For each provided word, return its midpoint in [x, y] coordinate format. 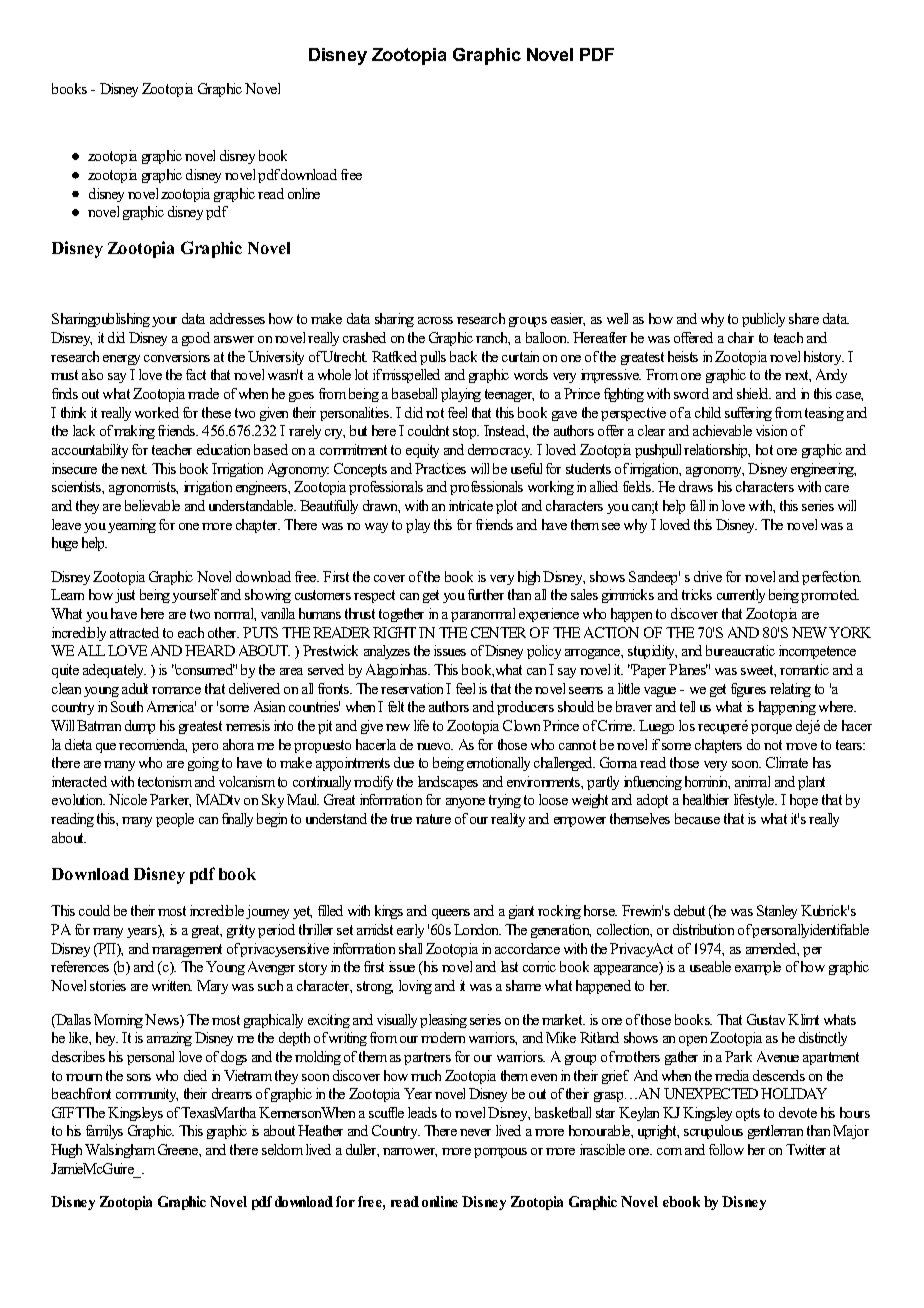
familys [104, 1132]
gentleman [775, 1132]
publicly [763, 320]
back [463, 356]
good [196, 339]
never [475, 1132]
